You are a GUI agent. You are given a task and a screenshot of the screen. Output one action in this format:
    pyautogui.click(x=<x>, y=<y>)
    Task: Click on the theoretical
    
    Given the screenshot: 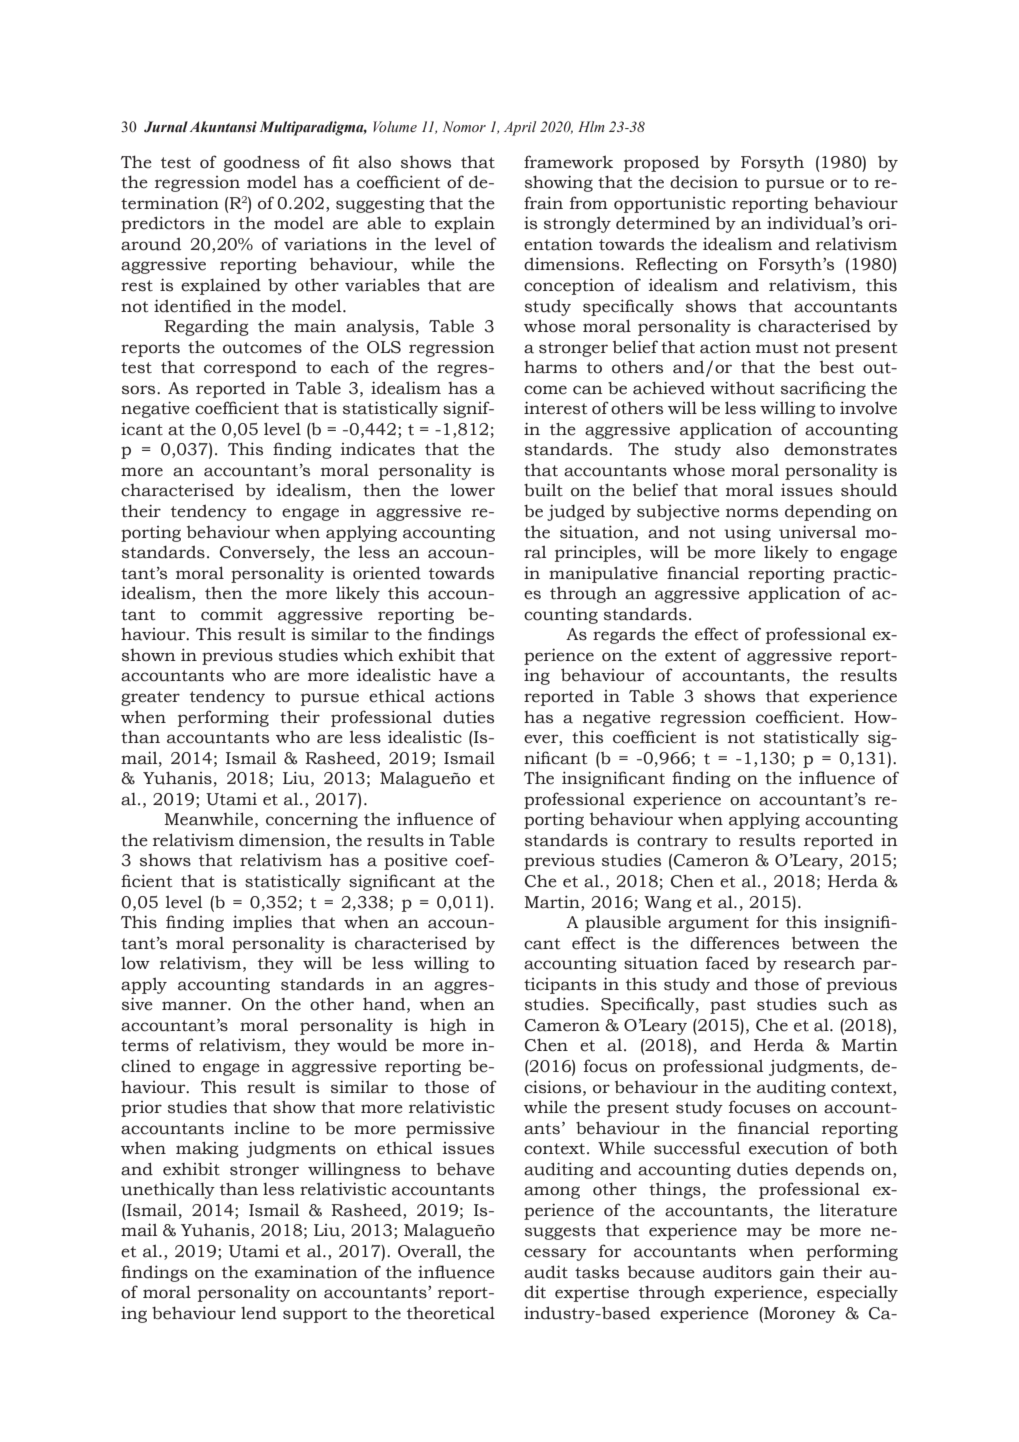 What is the action you would take?
    pyautogui.click(x=451, y=1313)
